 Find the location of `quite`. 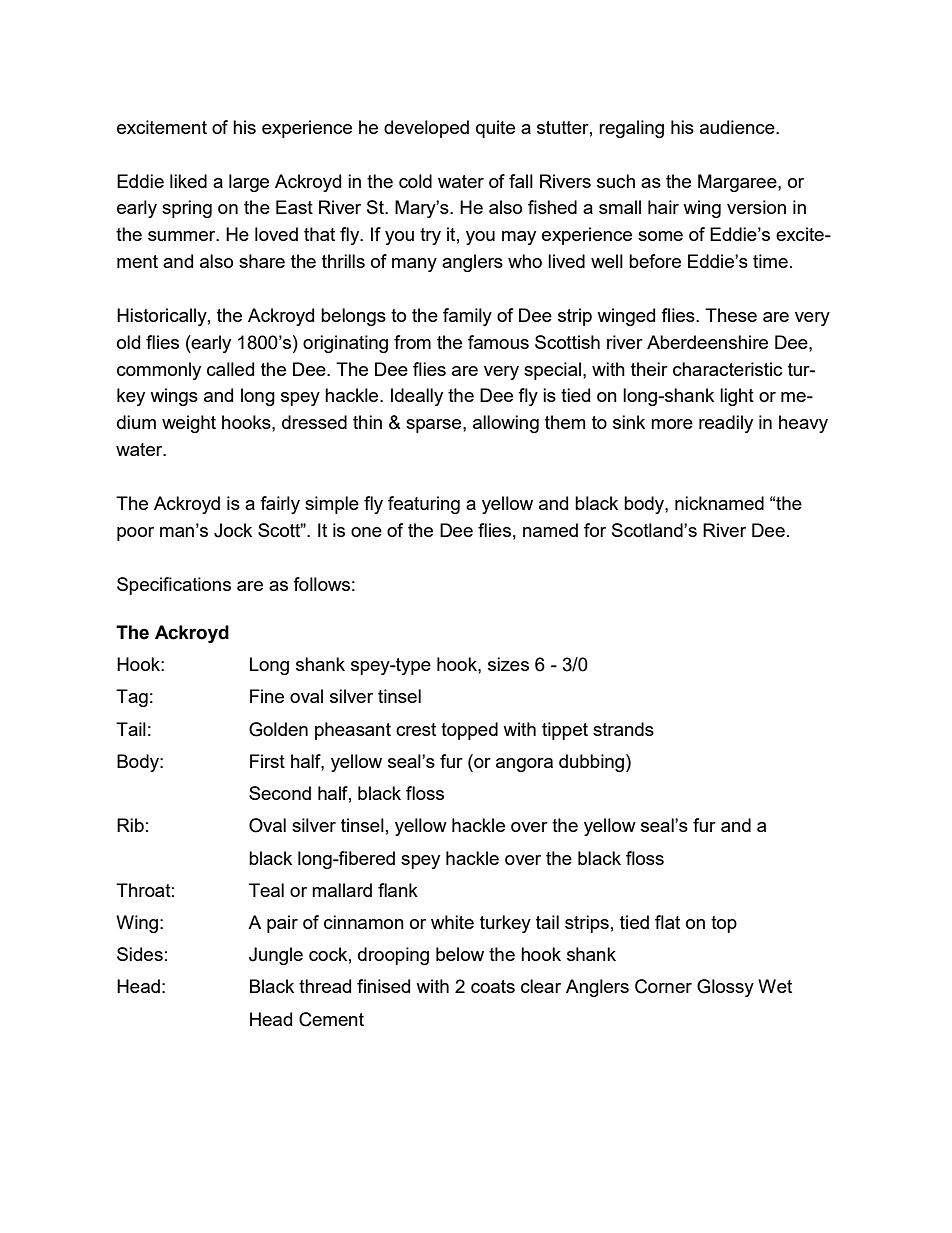

quite is located at coordinates (495, 129).
